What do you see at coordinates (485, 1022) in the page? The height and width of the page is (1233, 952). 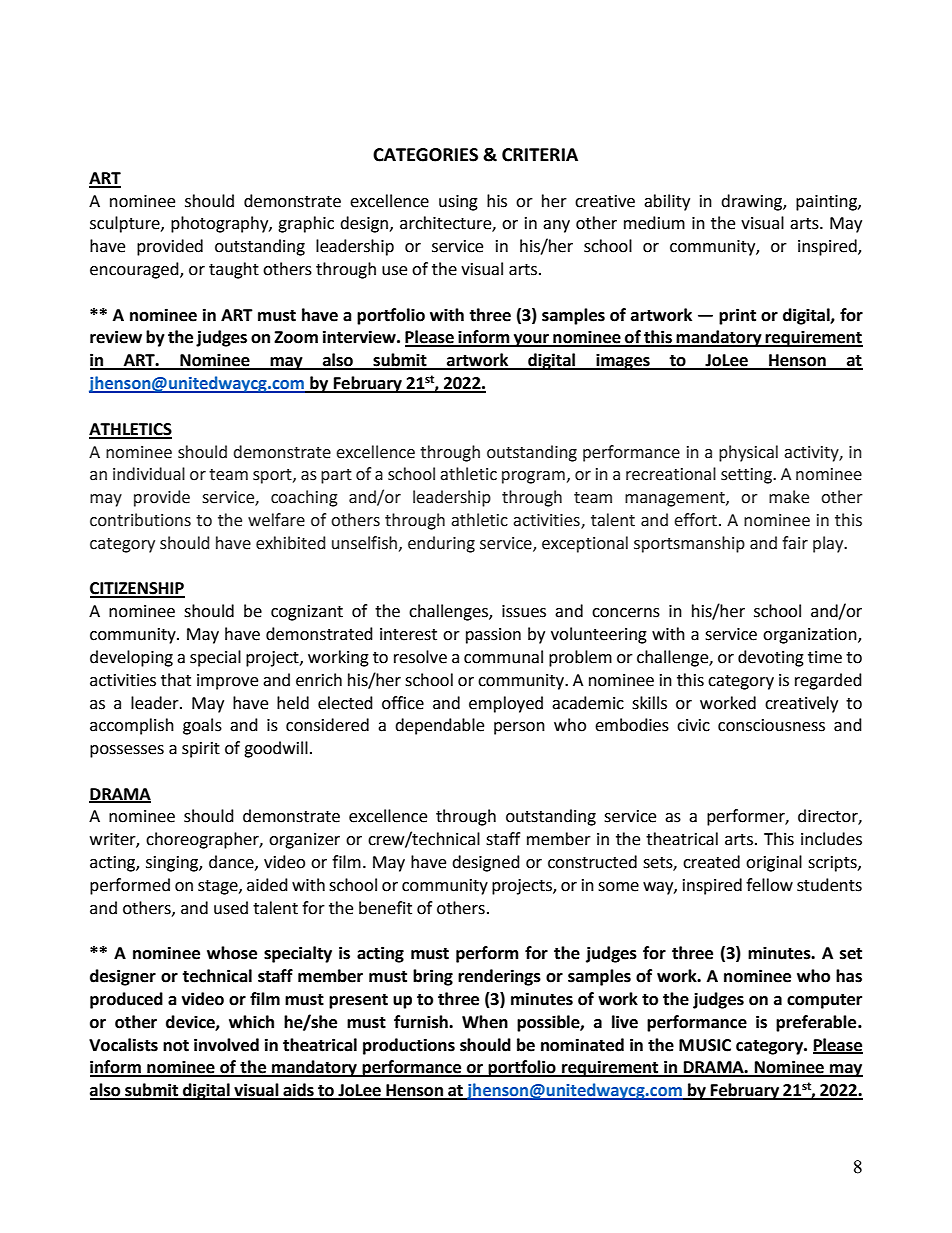 I see `When` at bounding box center [485, 1022].
